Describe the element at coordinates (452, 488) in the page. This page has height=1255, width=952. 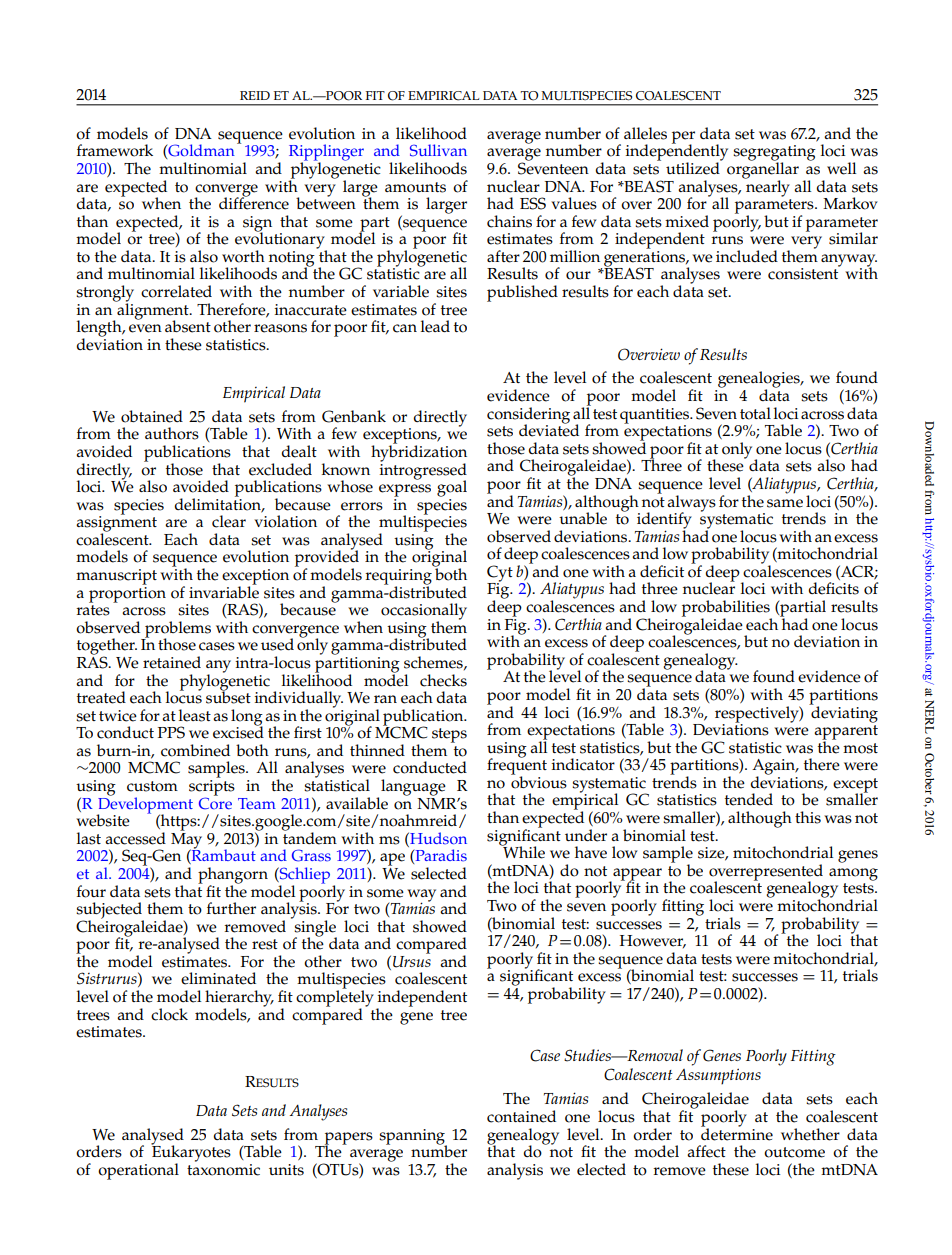
I see `goal` at that location.
